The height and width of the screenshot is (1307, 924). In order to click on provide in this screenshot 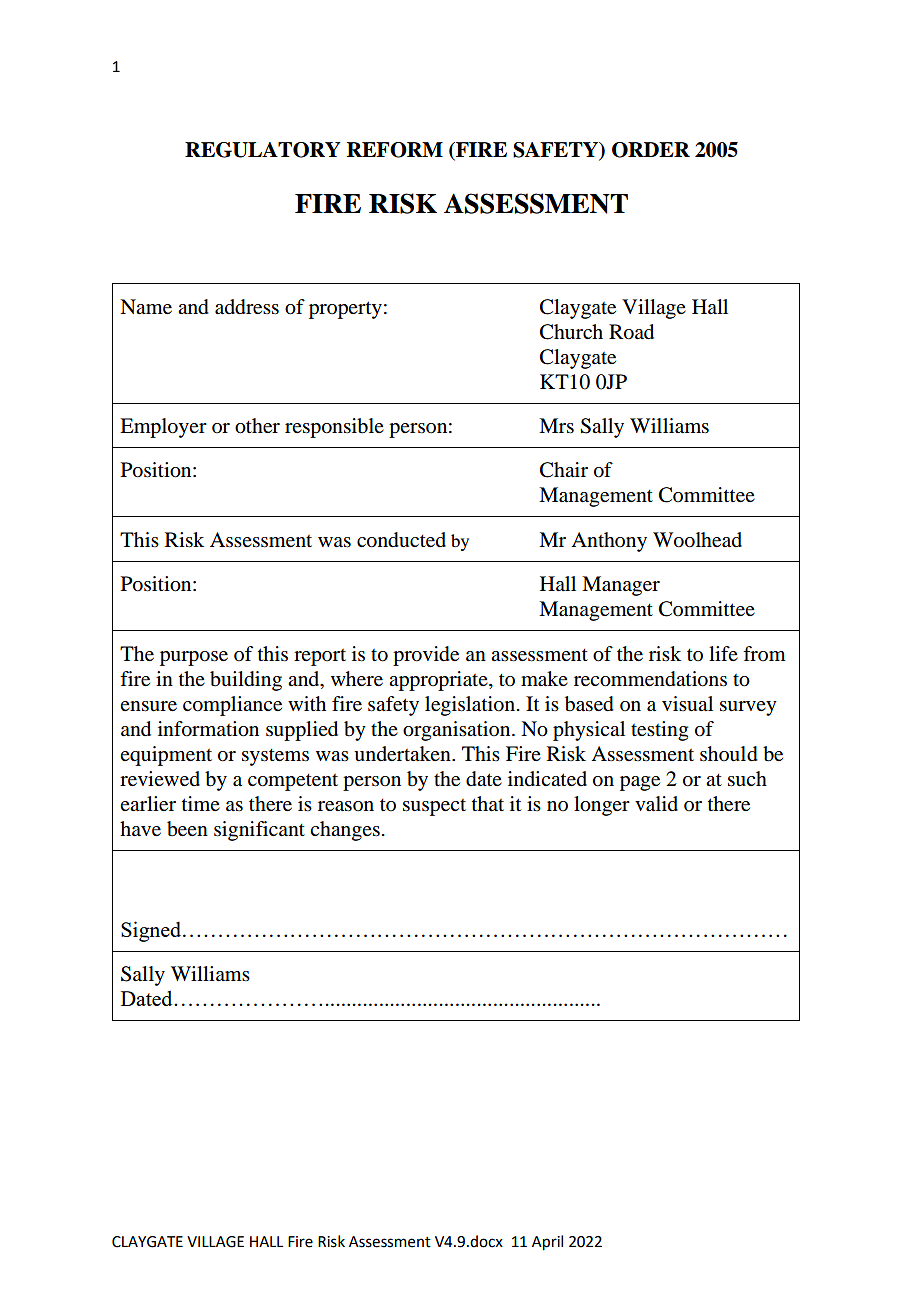, I will do `click(426, 656)`.
